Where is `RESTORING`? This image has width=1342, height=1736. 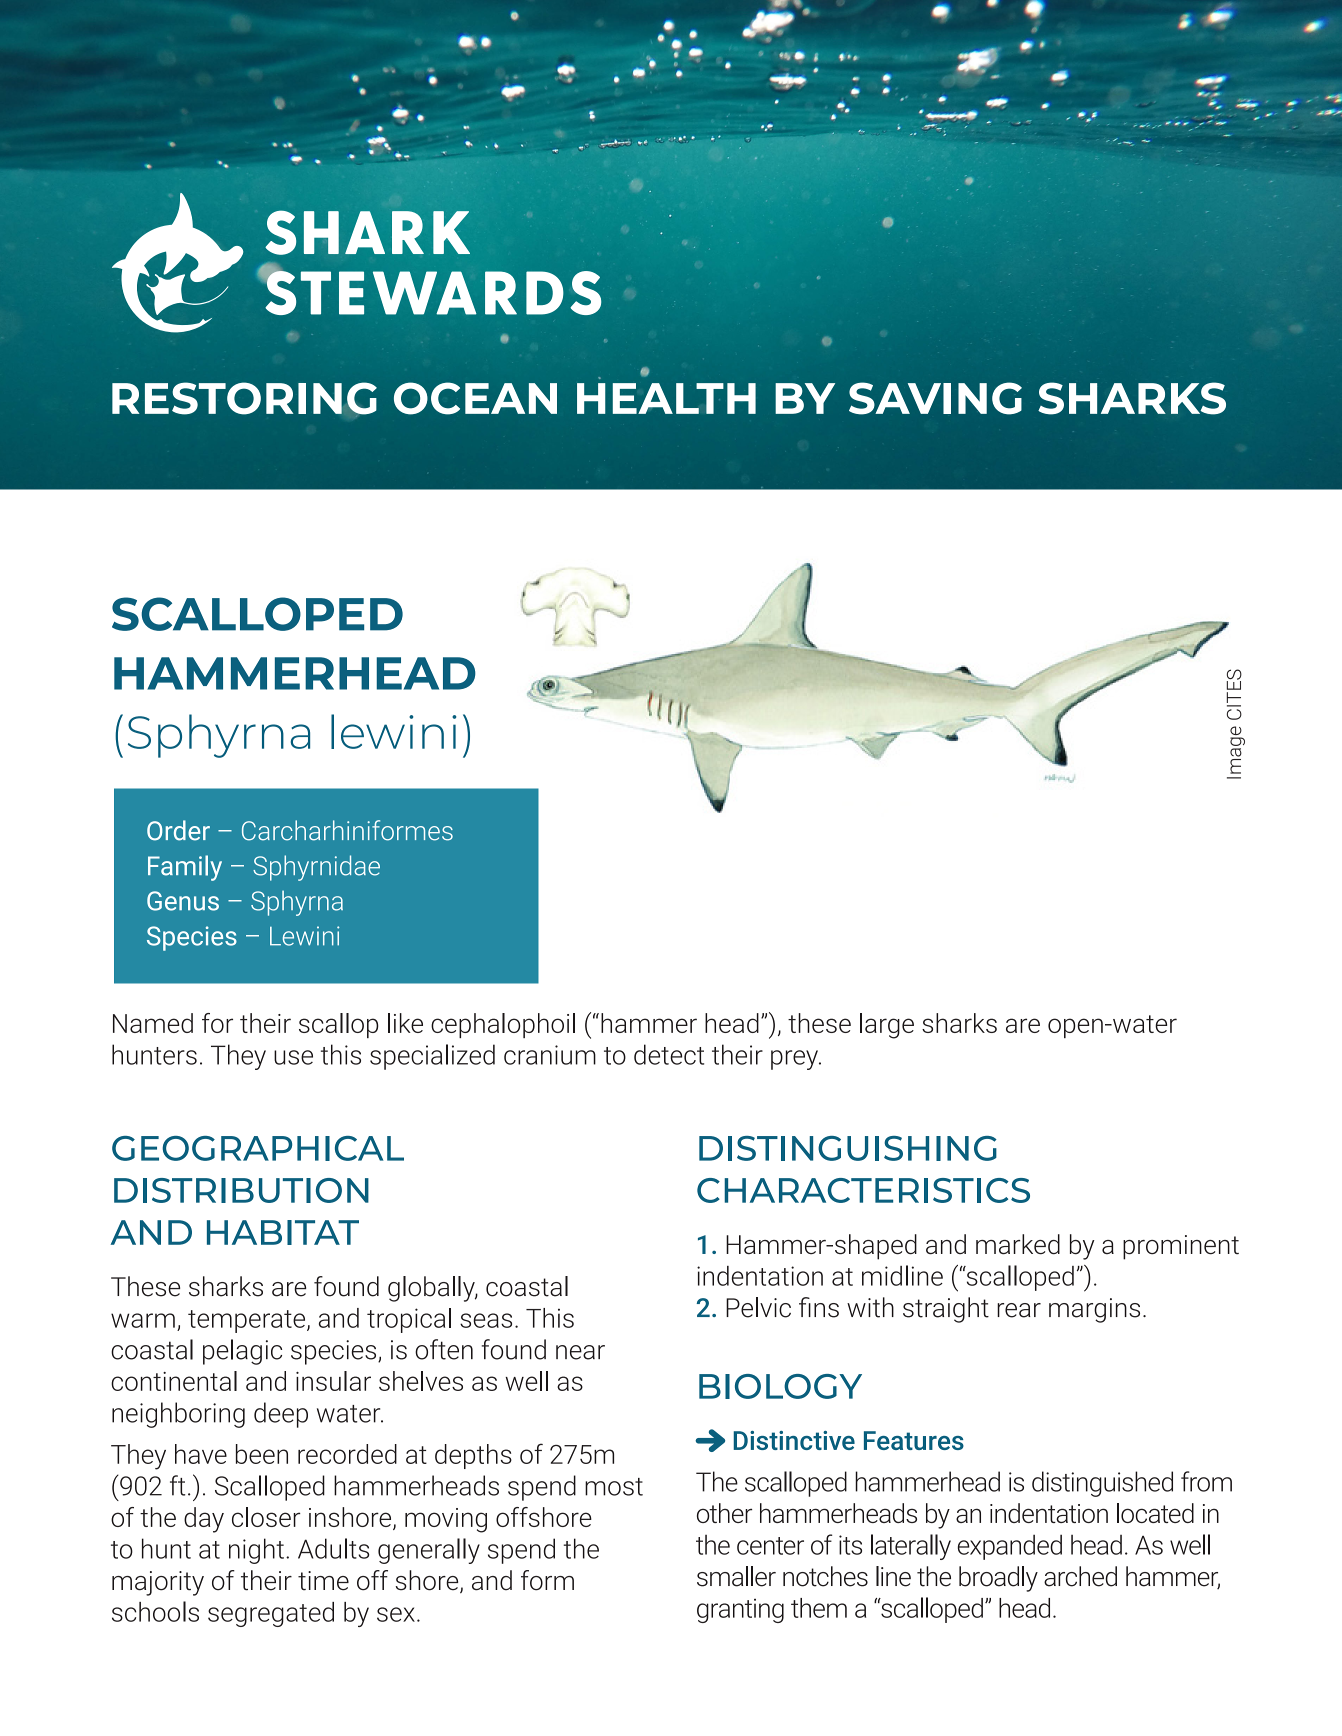
RESTORING is located at coordinates (244, 399).
